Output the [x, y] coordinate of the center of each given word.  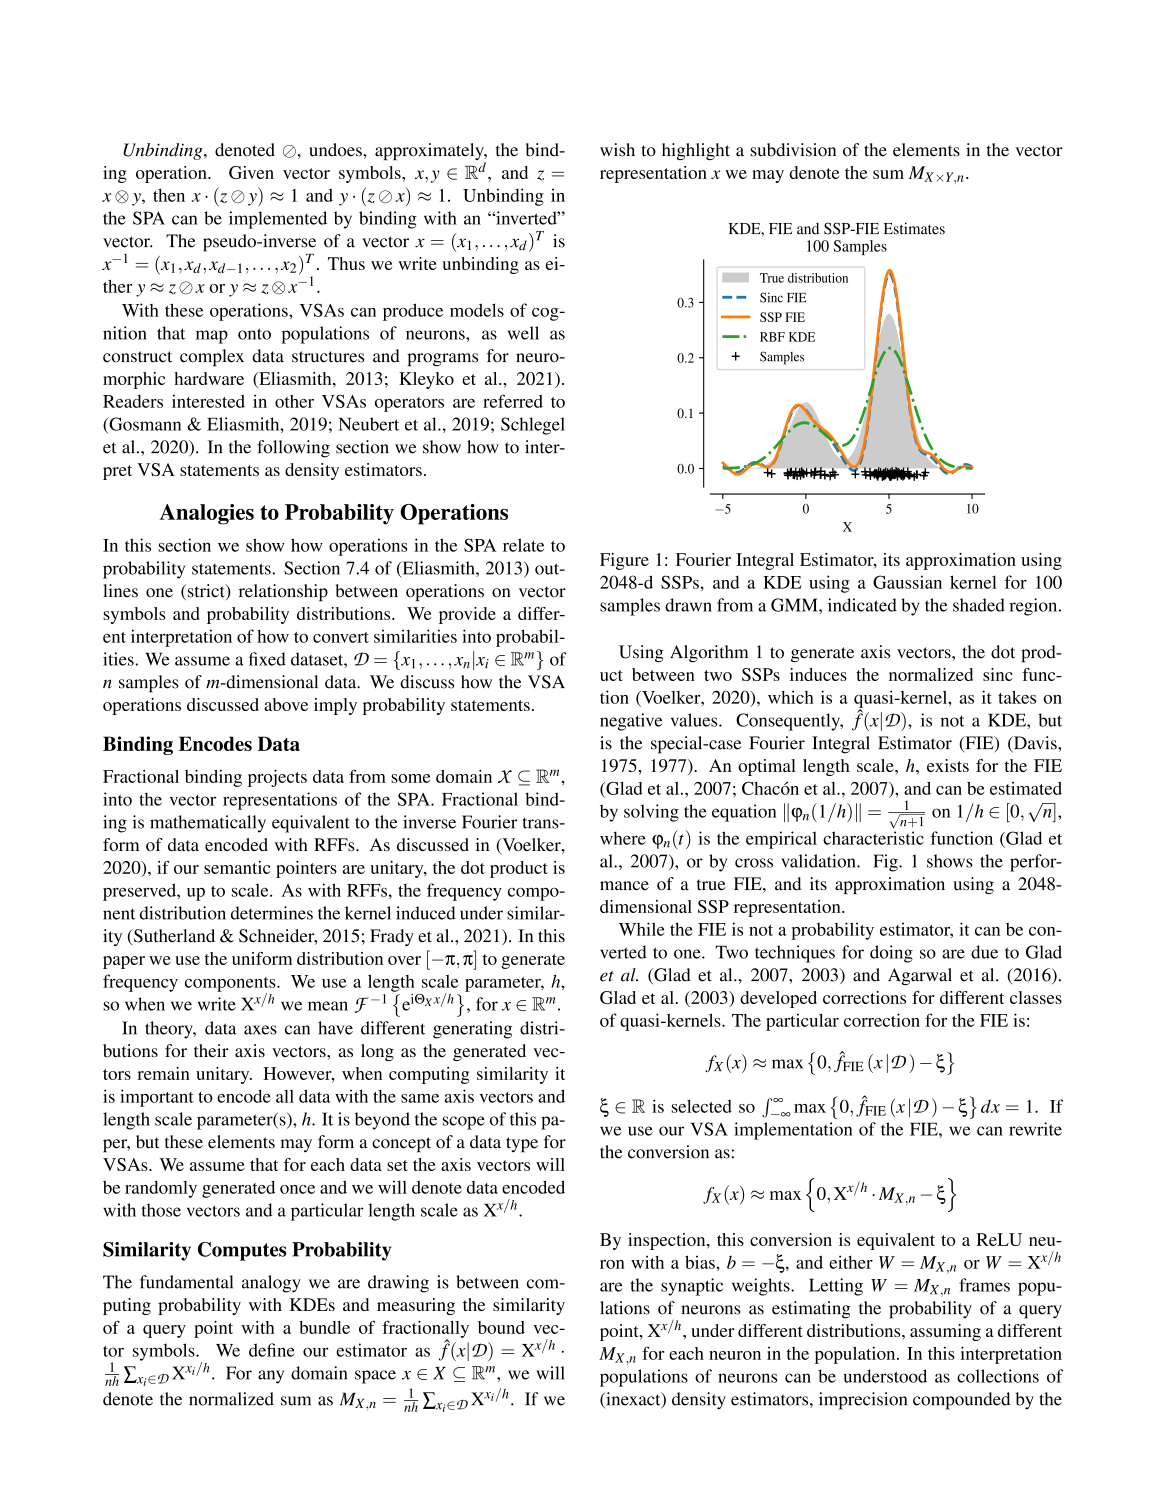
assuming [945, 1332]
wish [617, 150]
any [271, 1377]
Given [251, 172]
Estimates [914, 228]
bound [501, 1327]
